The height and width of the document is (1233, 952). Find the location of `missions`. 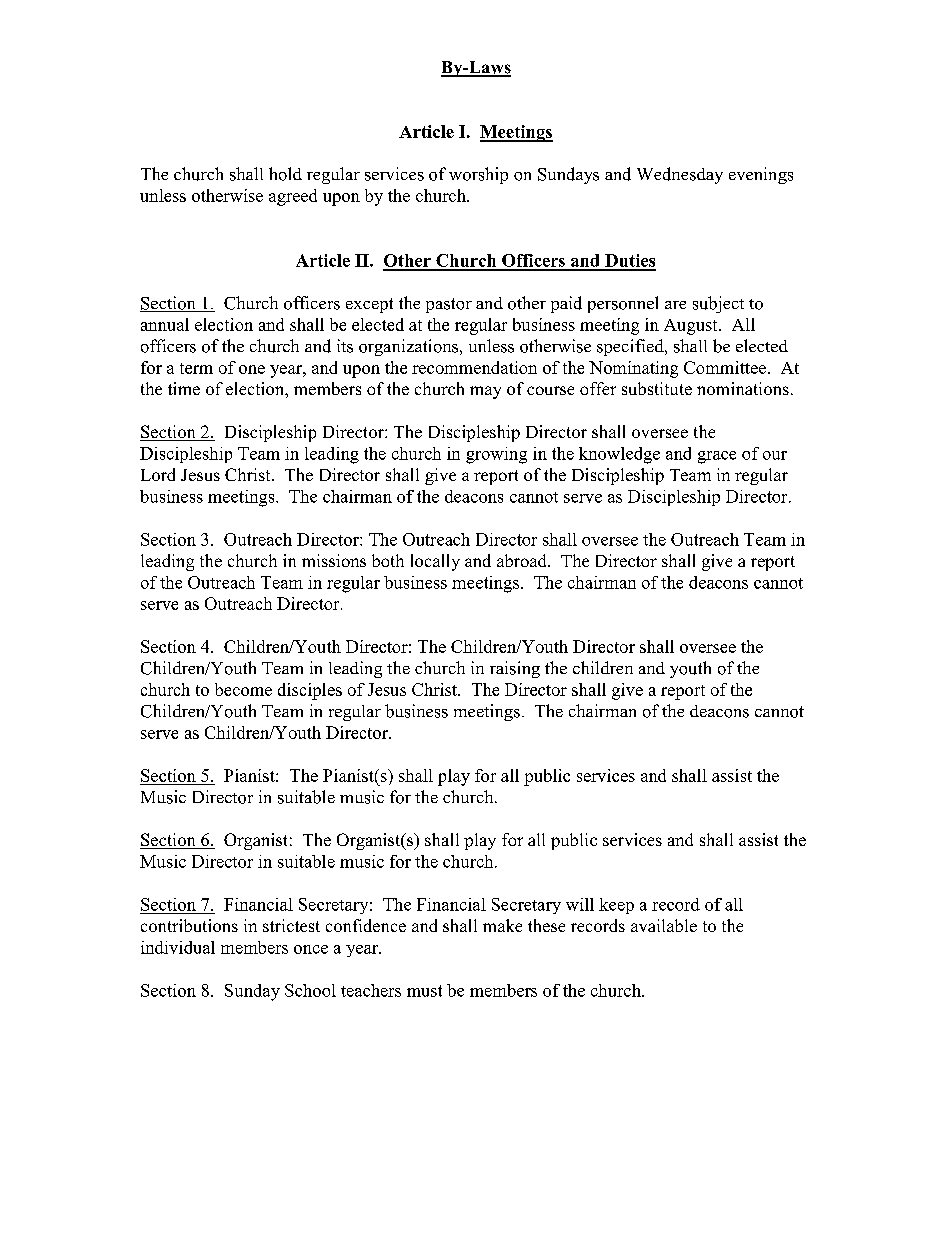

missions is located at coordinates (334, 560).
